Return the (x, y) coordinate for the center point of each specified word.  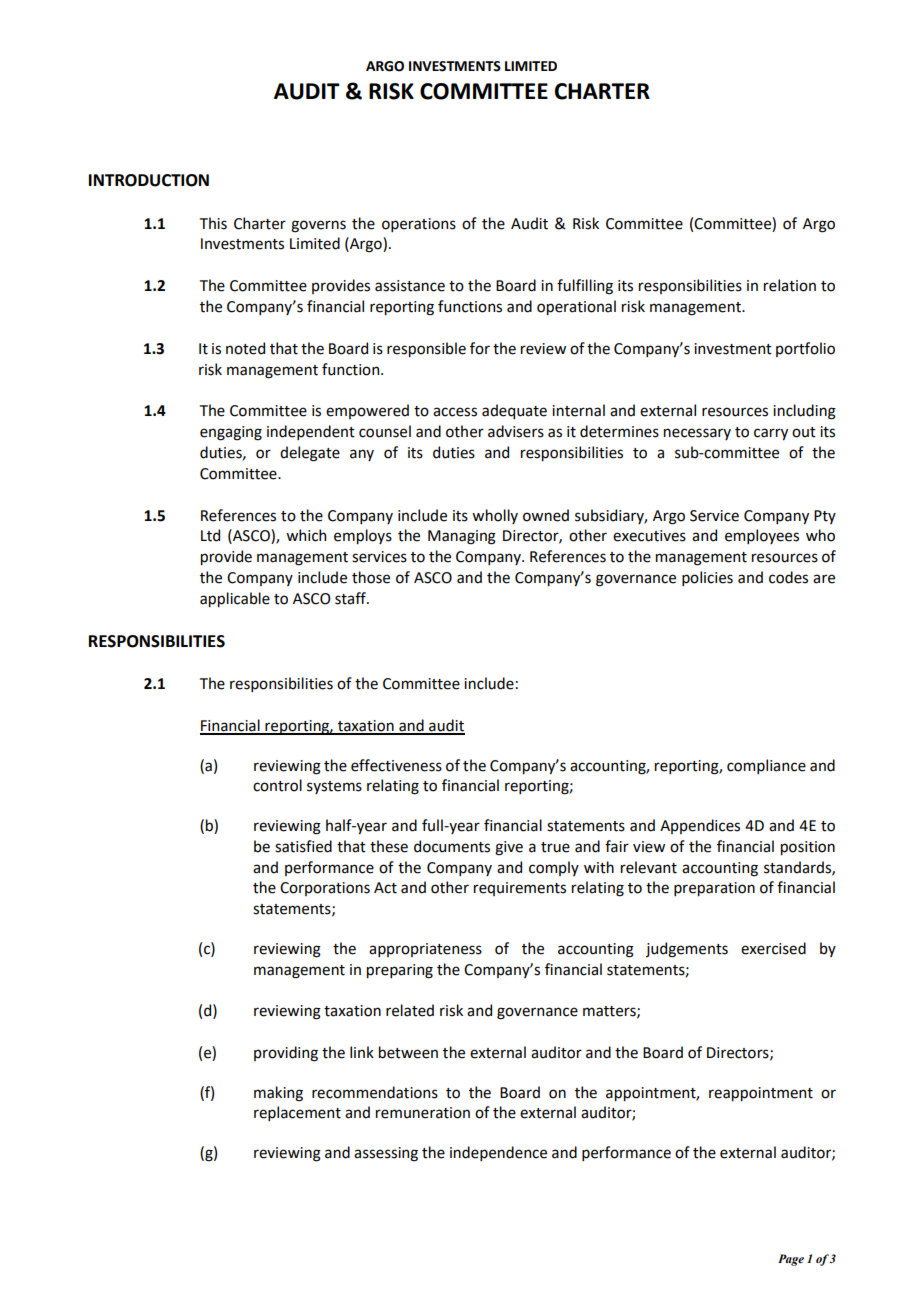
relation (790, 285)
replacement (297, 1113)
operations (419, 225)
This (213, 223)
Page (791, 1260)
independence (498, 1153)
